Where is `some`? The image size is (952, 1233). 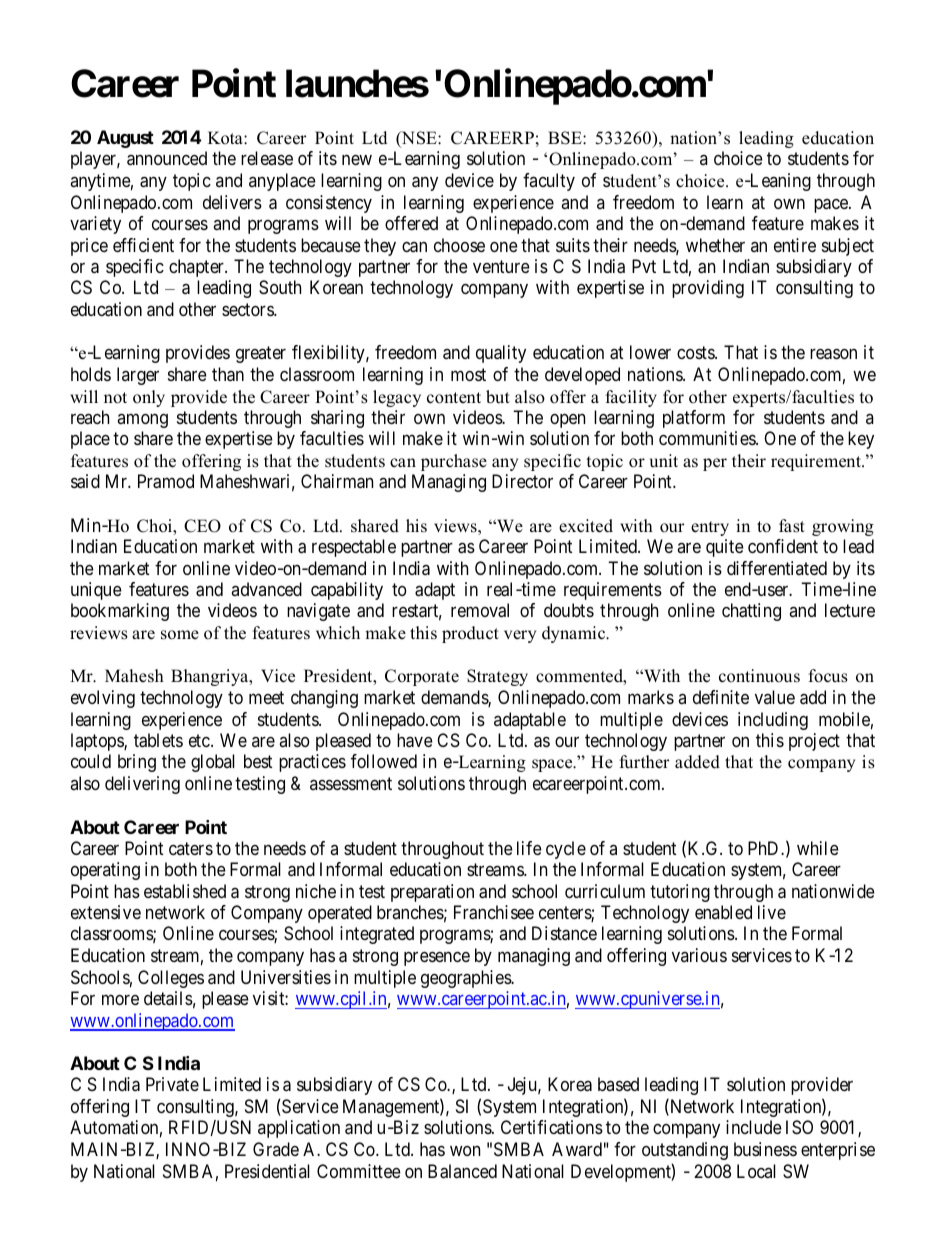 some is located at coordinates (180, 635).
